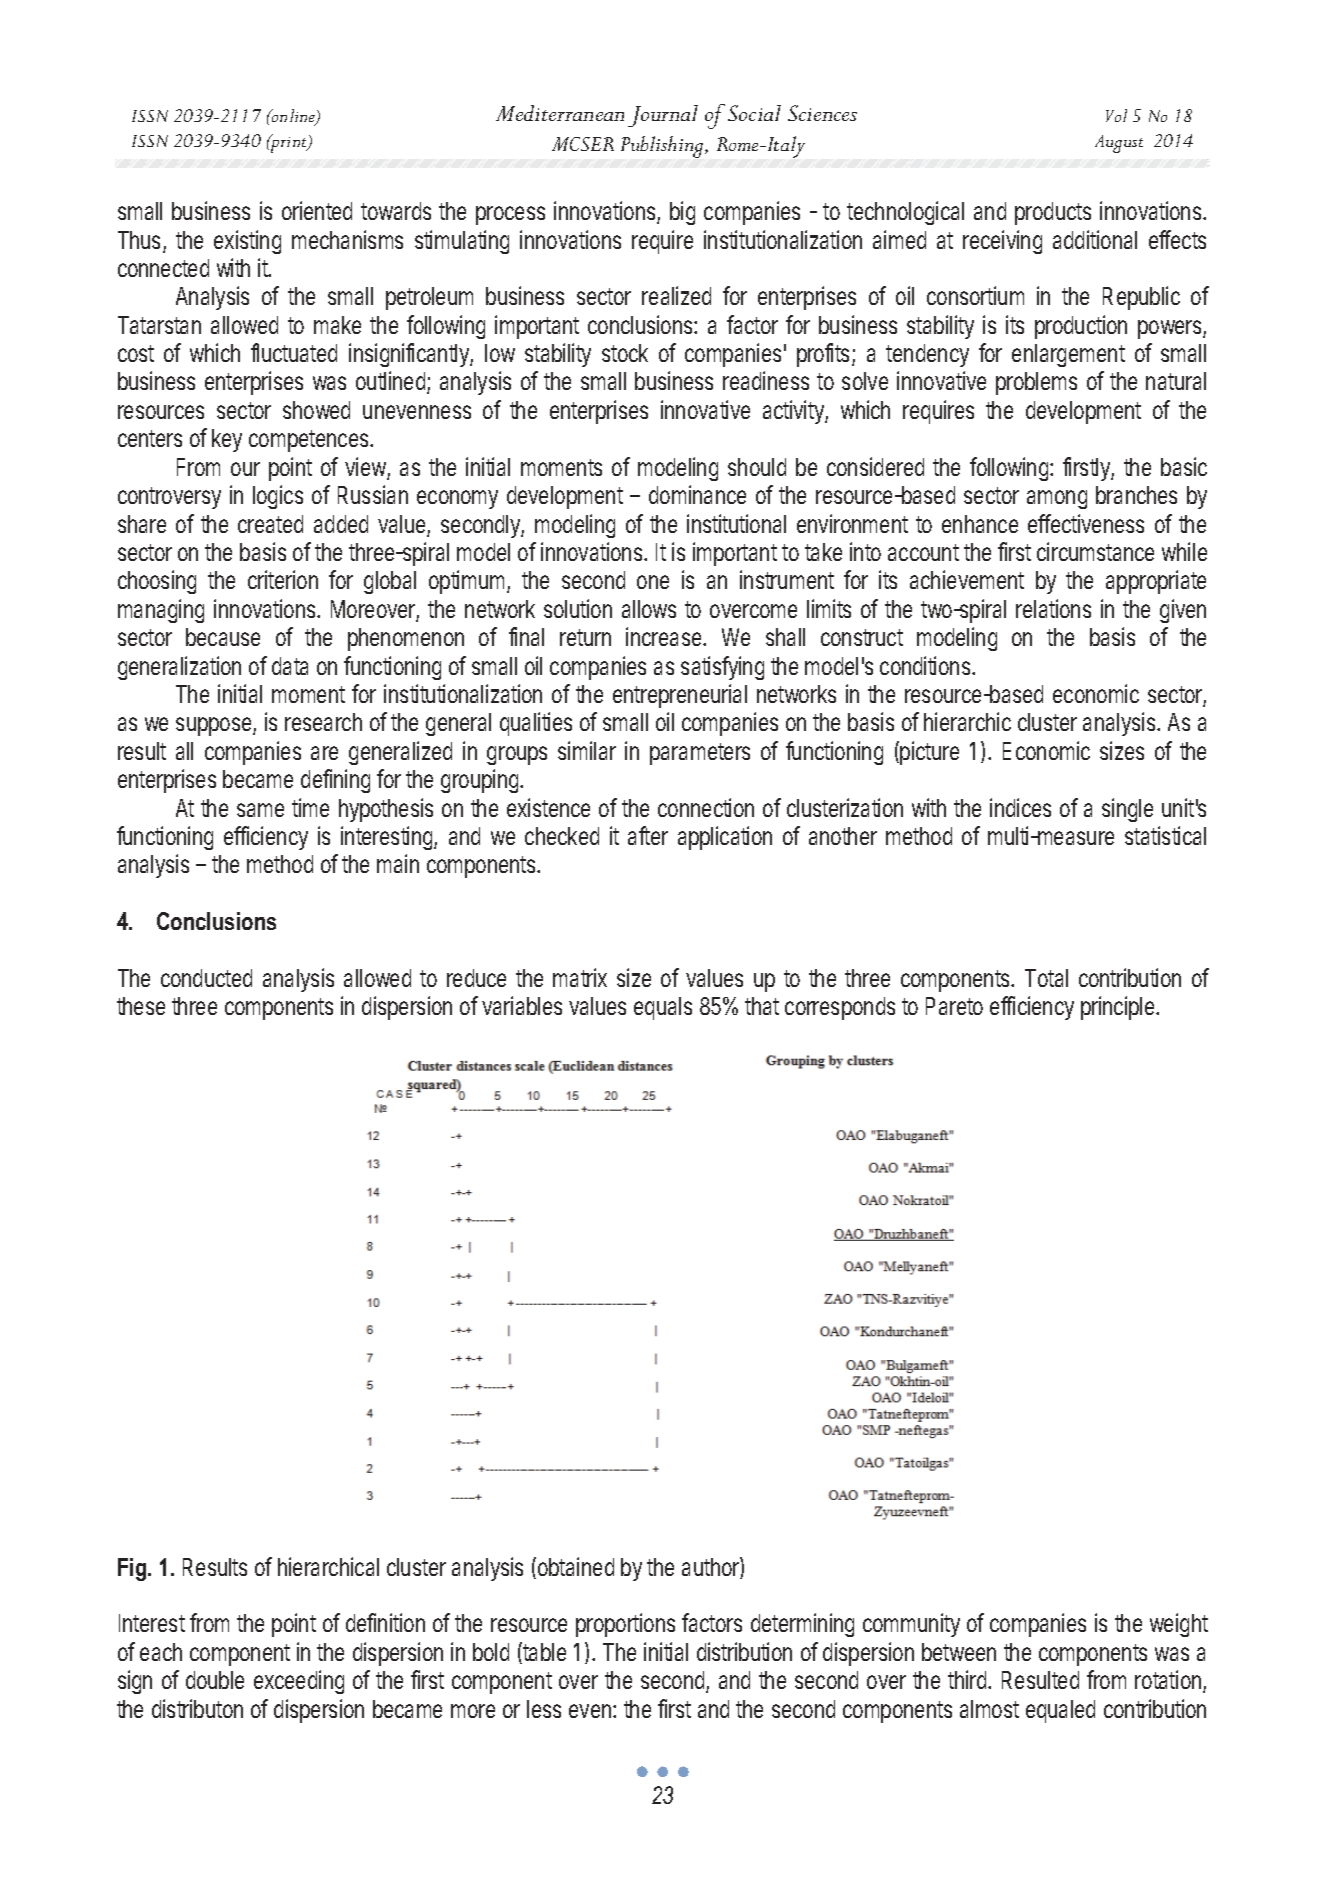 This page has width=1326, height=1884. Describe the element at coordinates (625, 1625) in the page. I see `proportions` at that location.
